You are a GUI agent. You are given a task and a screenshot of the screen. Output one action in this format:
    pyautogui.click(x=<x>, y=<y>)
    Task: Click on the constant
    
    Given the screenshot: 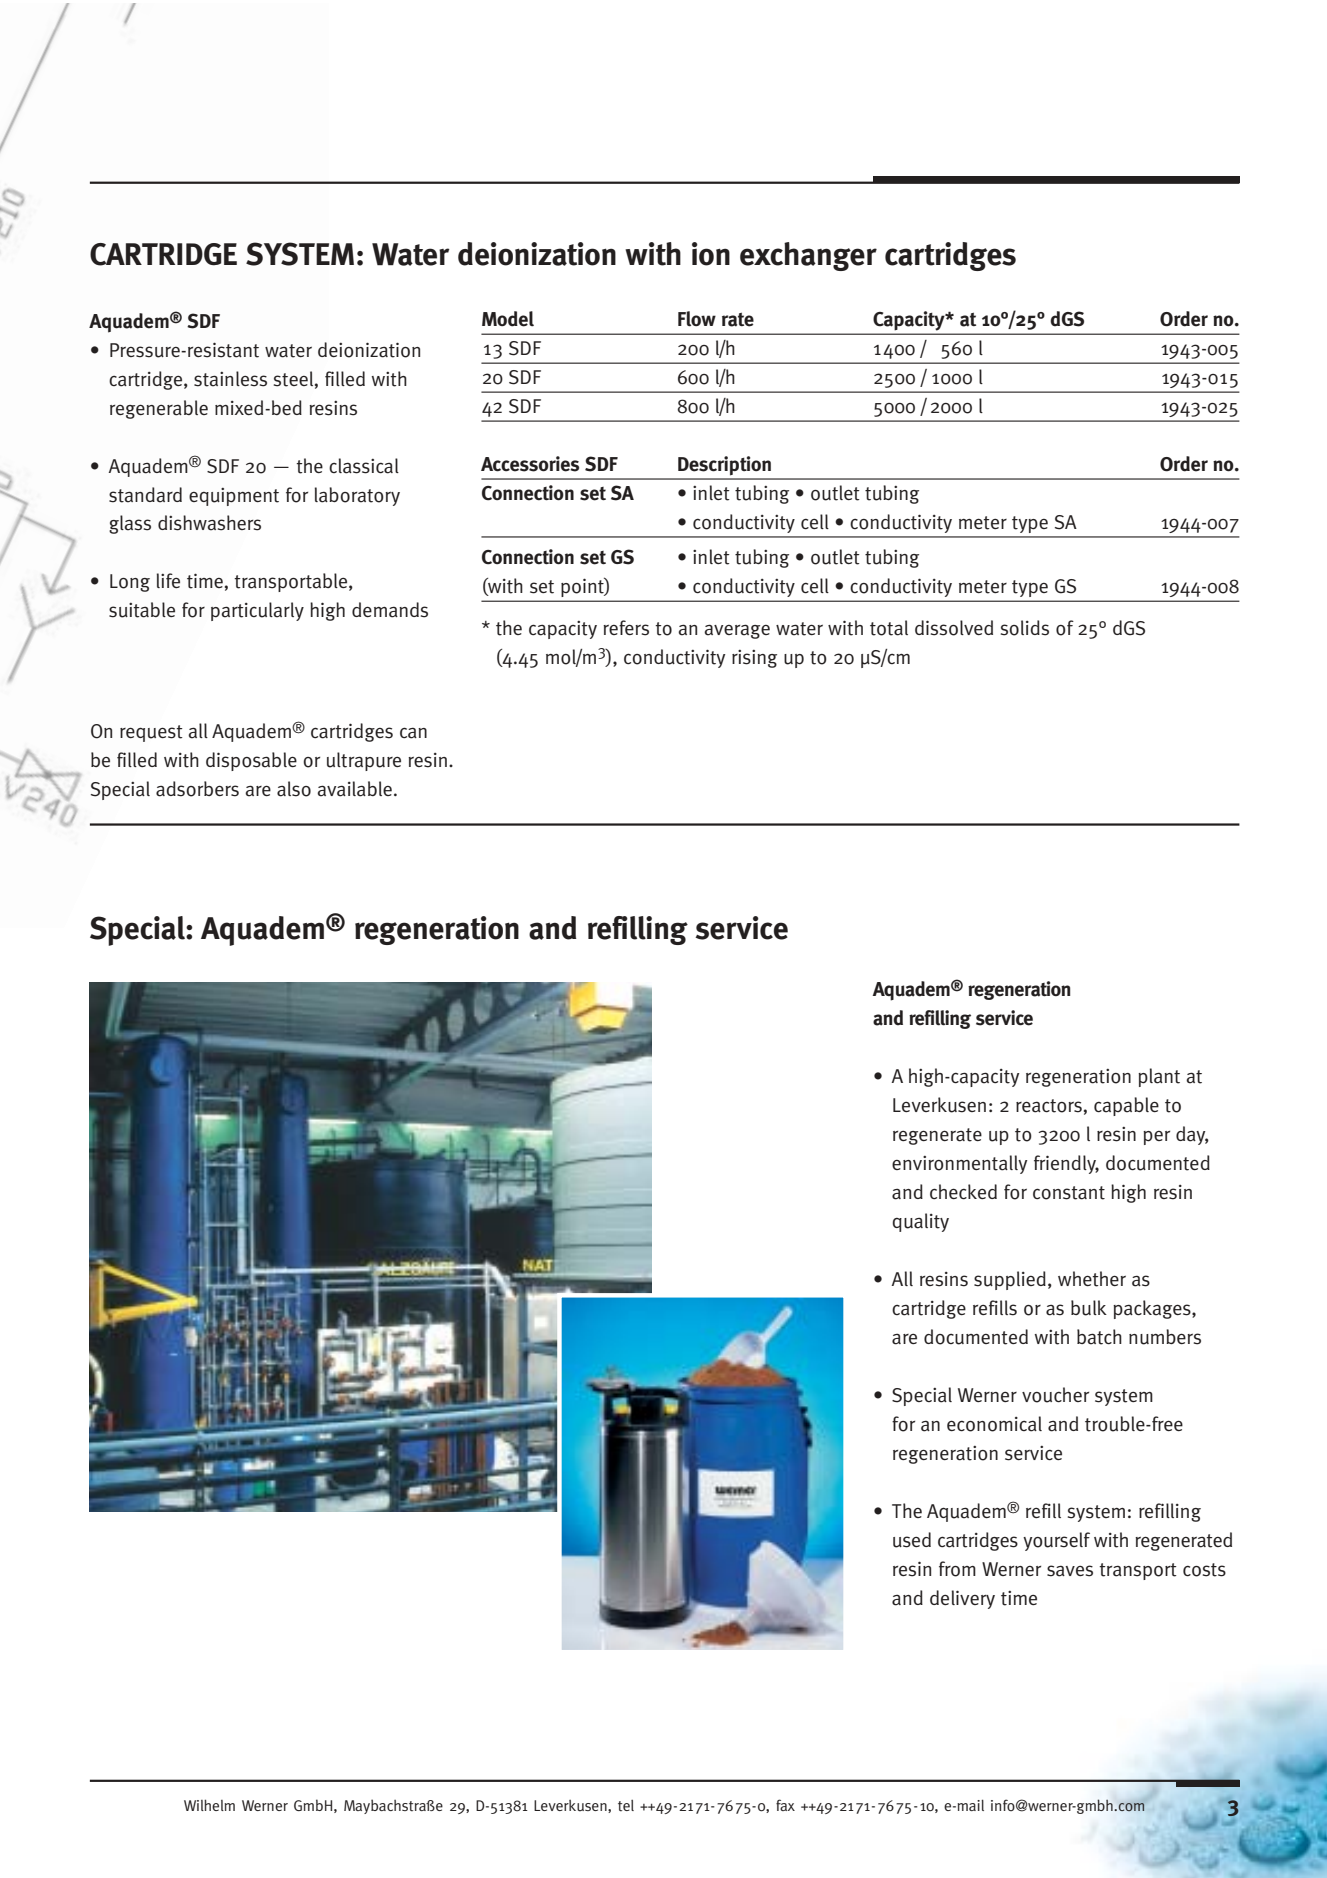 What is the action you would take?
    pyautogui.click(x=1069, y=1193)
